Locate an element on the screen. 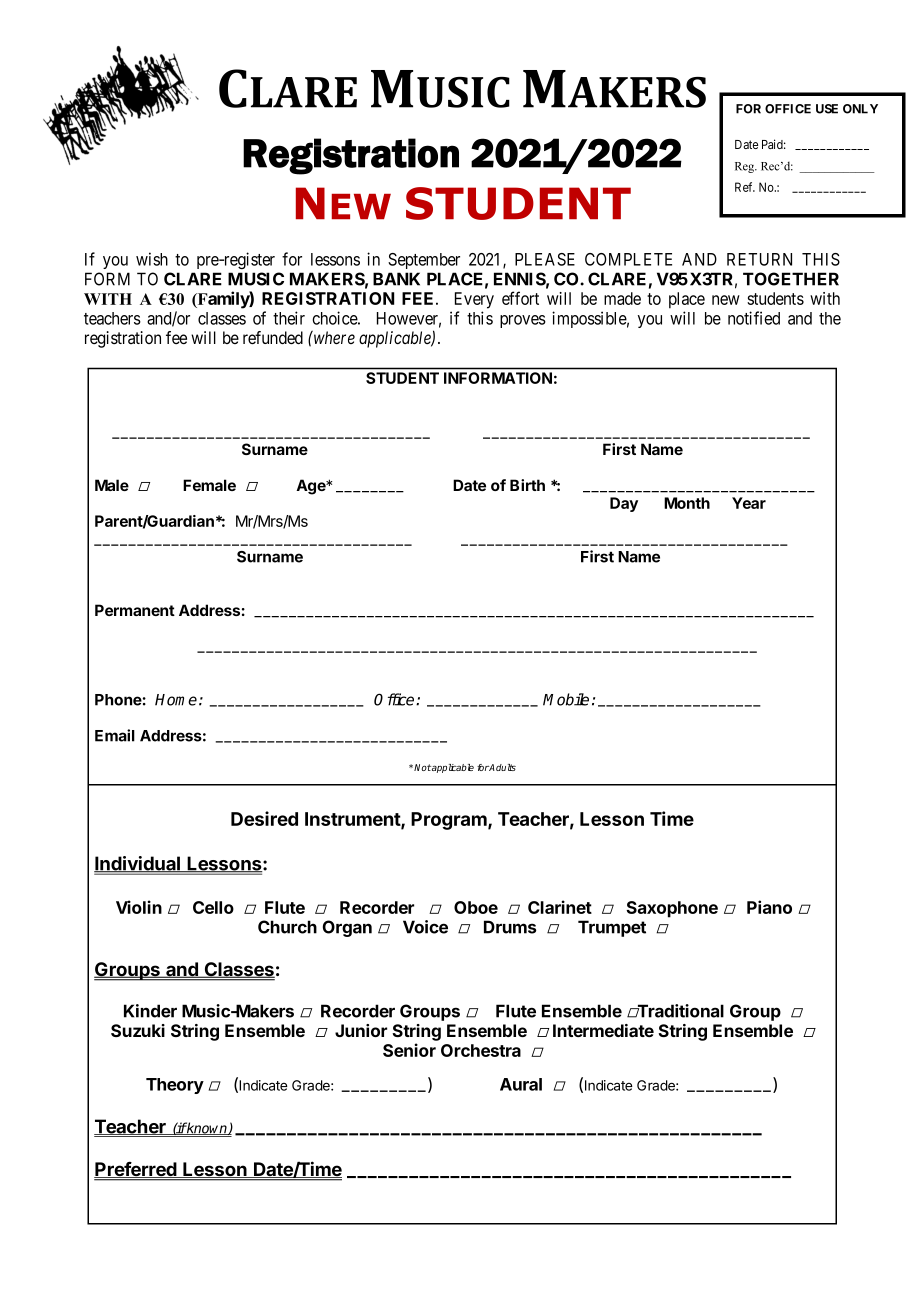  Drums is located at coordinates (510, 927).
